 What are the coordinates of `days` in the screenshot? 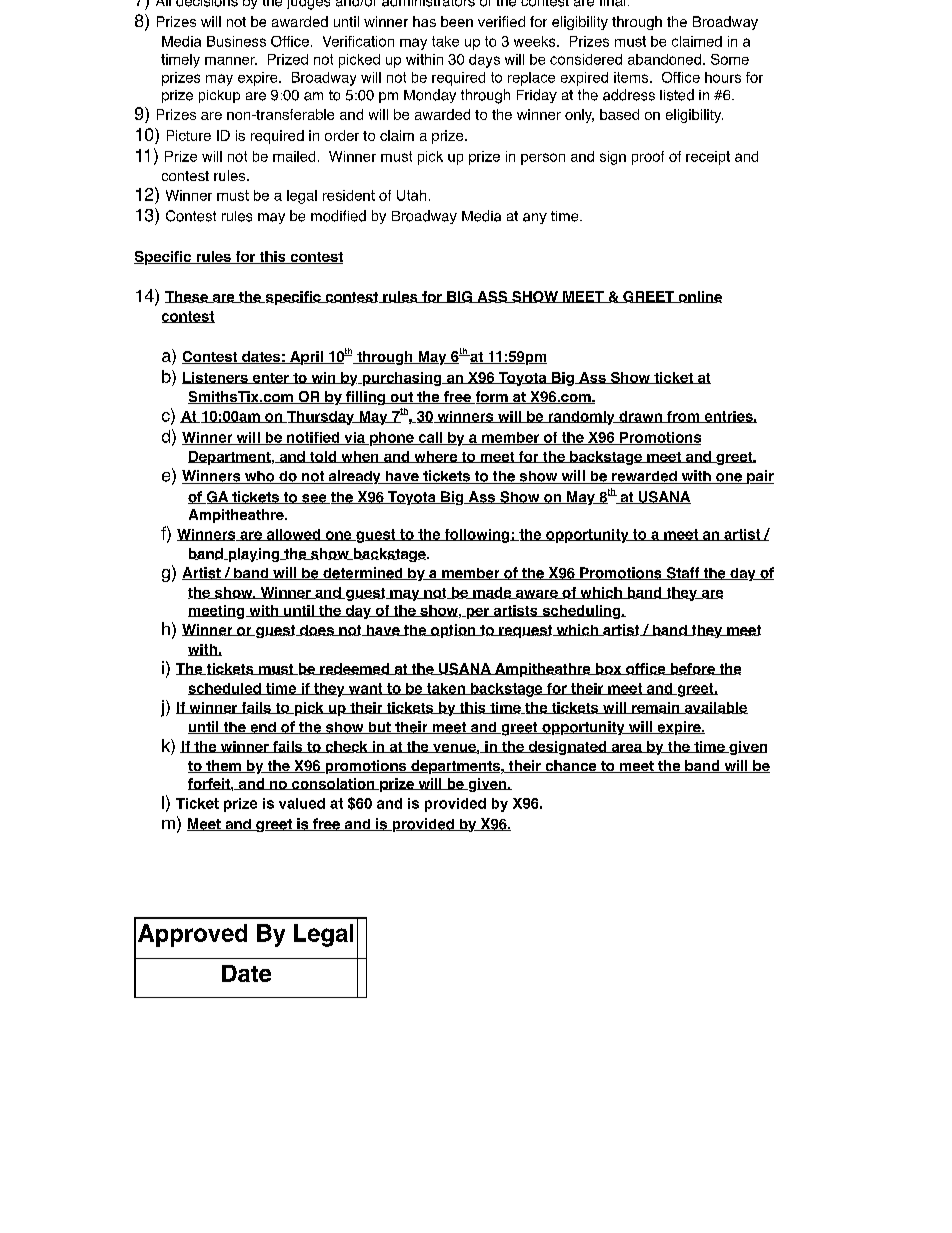 It's located at (484, 61).
